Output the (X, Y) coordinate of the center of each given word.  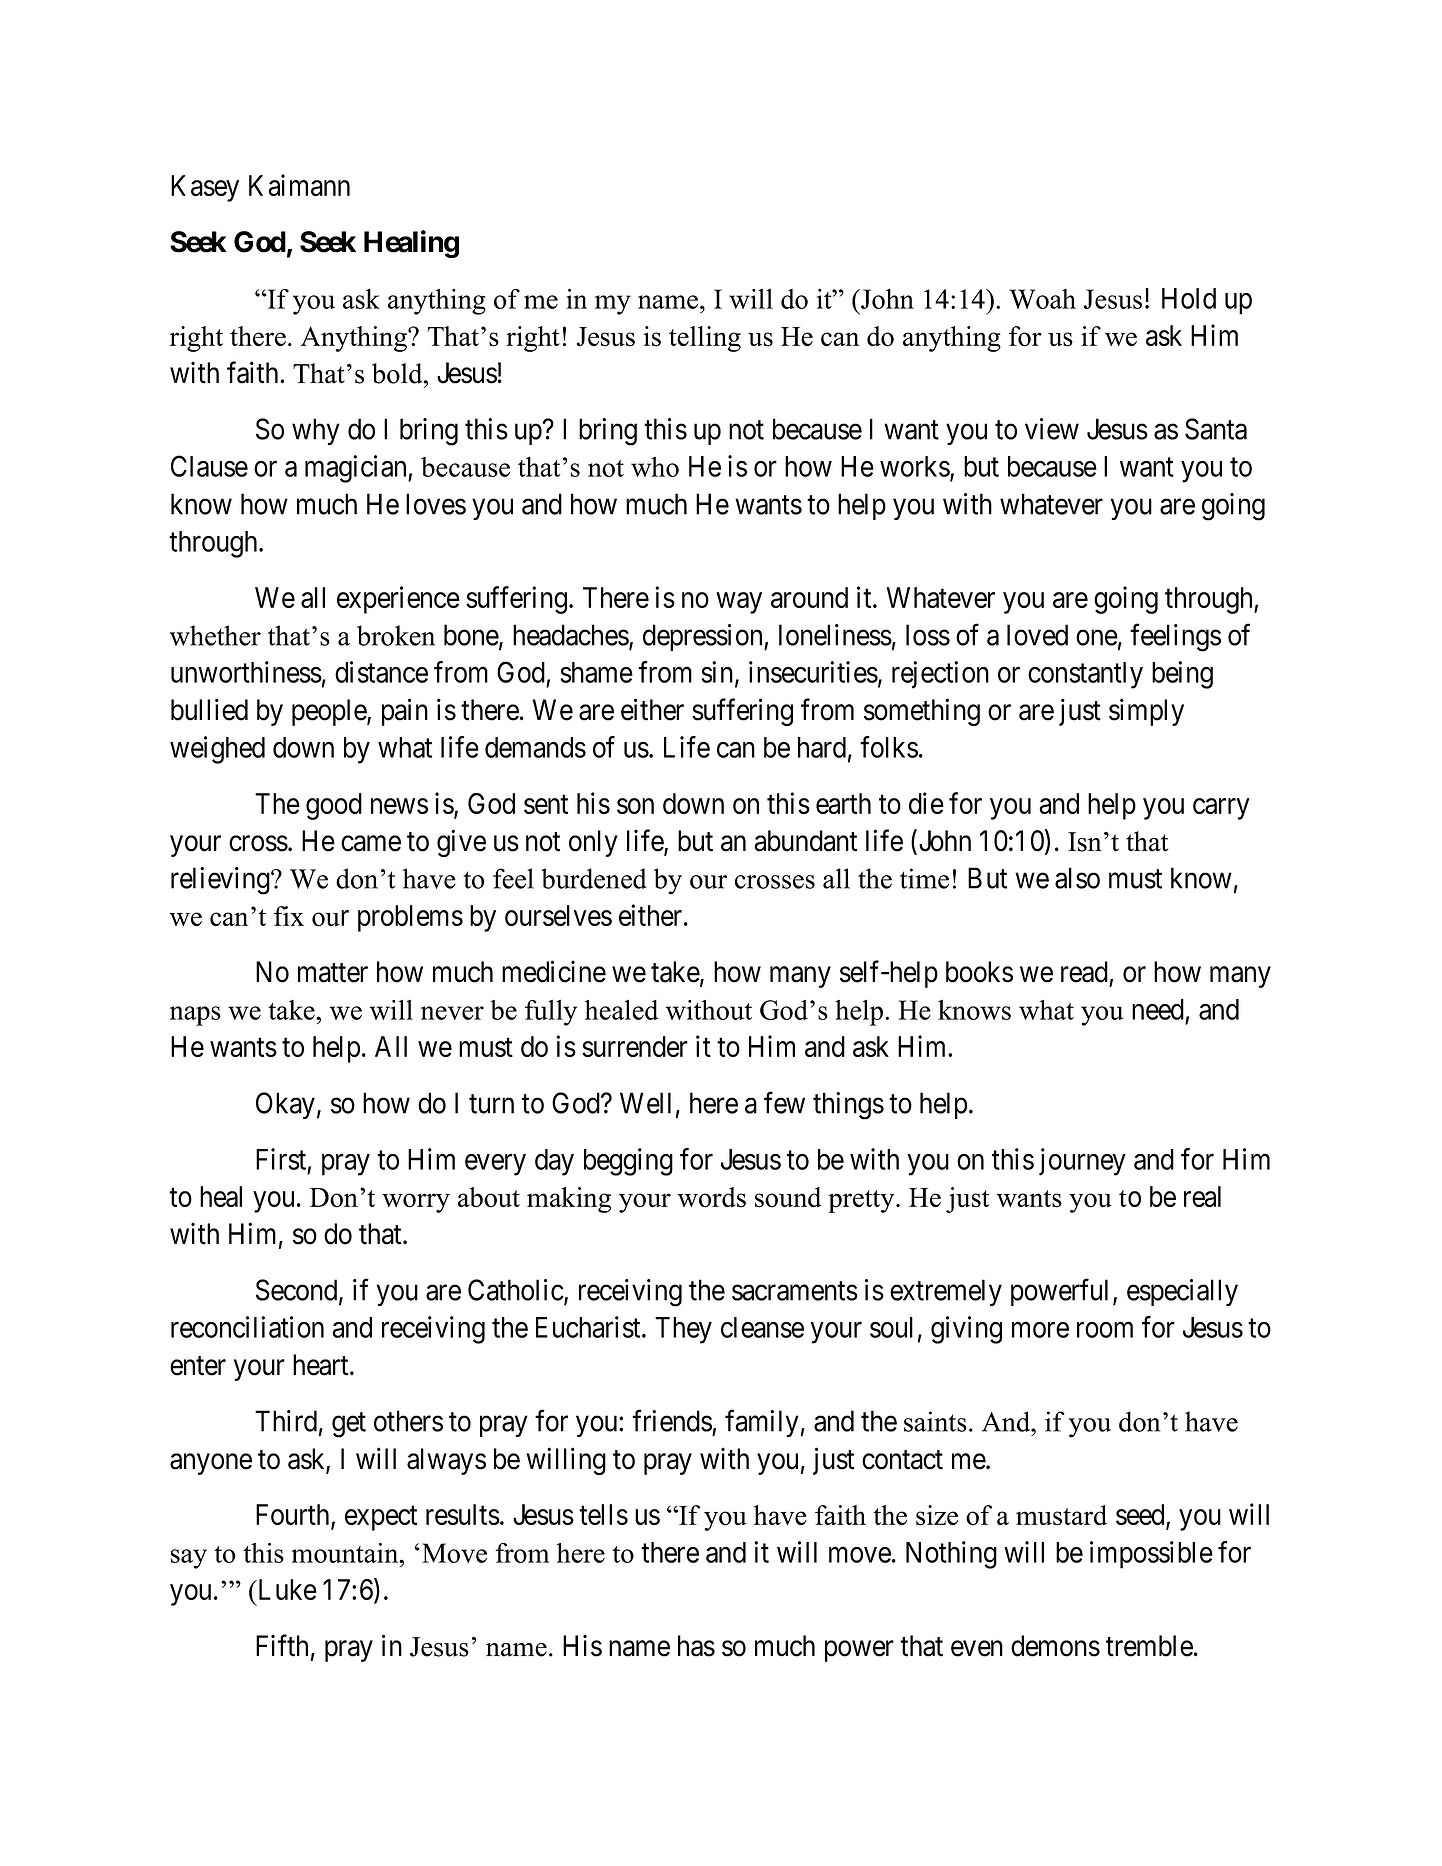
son (635, 806)
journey (1082, 1162)
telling (705, 339)
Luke (286, 1589)
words (712, 1197)
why (316, 431)
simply (1146, 712)
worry (416, 1203)
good (334, 806)
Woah (1042, 299)
